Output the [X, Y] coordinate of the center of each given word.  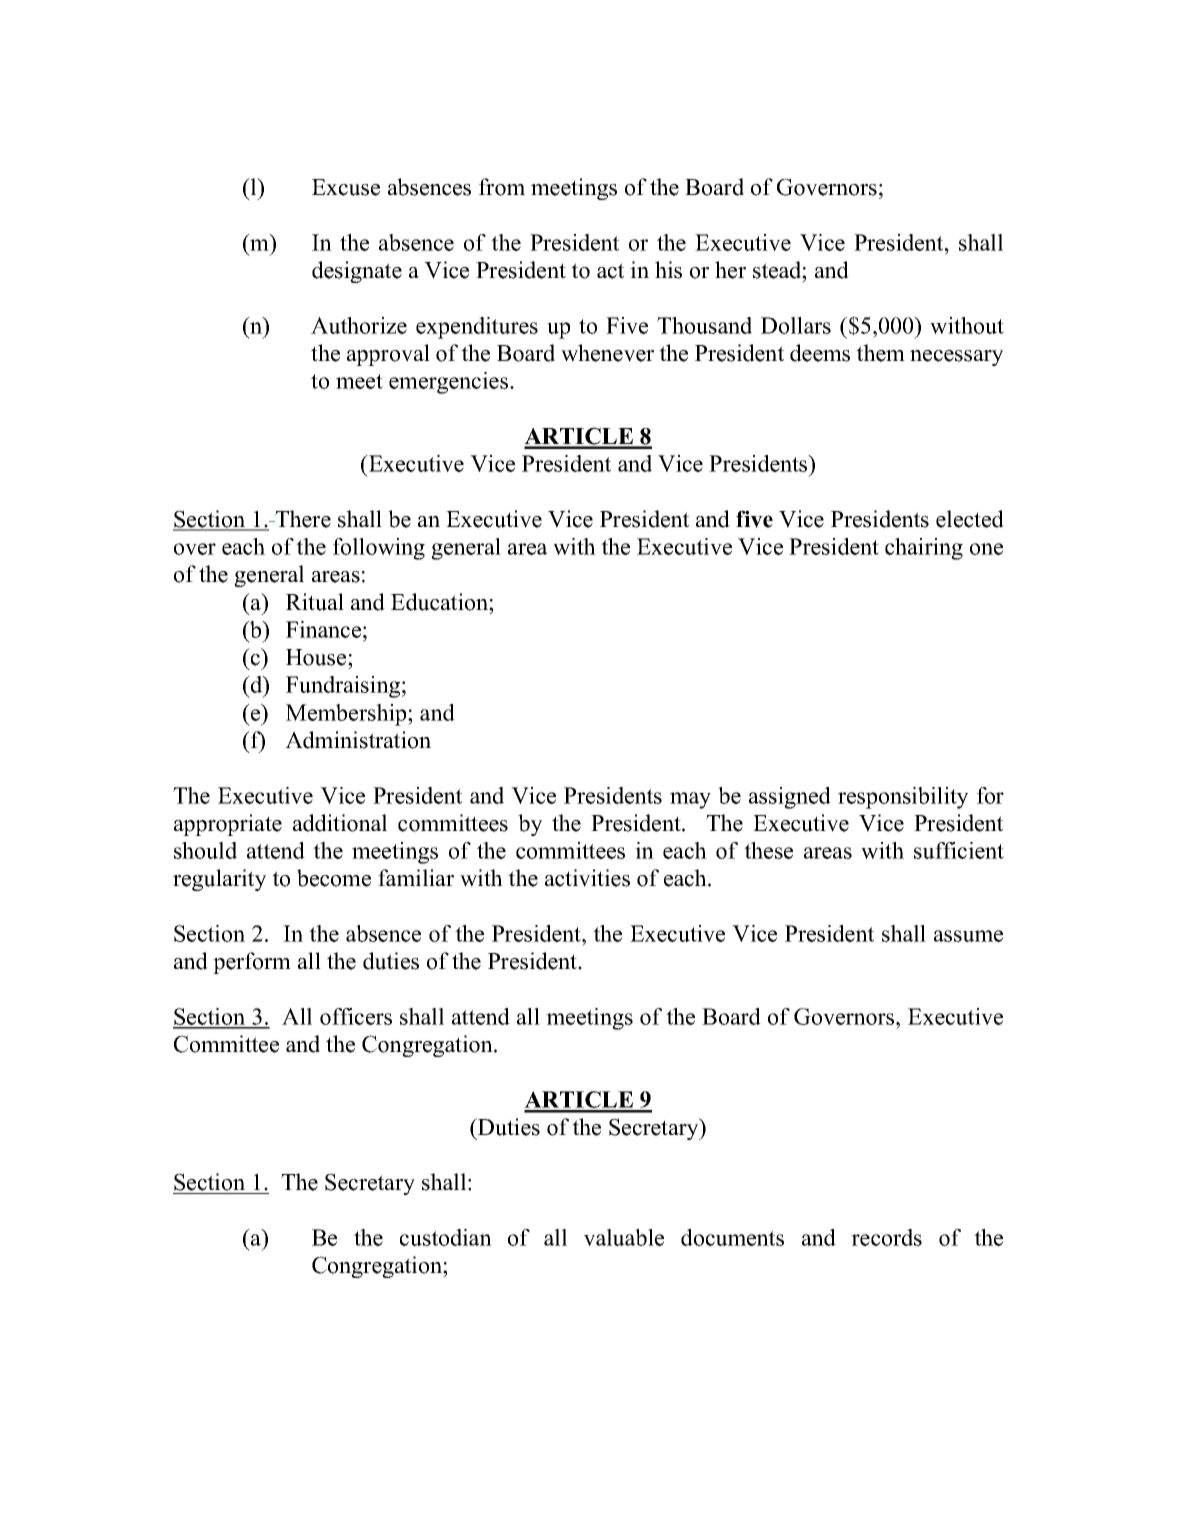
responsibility [903, 798]
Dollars [796, 325]
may [690, 800]
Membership [347, 715]
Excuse [346, 187]
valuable [624, 1237]
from [502, 187]
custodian [446, 1237]
